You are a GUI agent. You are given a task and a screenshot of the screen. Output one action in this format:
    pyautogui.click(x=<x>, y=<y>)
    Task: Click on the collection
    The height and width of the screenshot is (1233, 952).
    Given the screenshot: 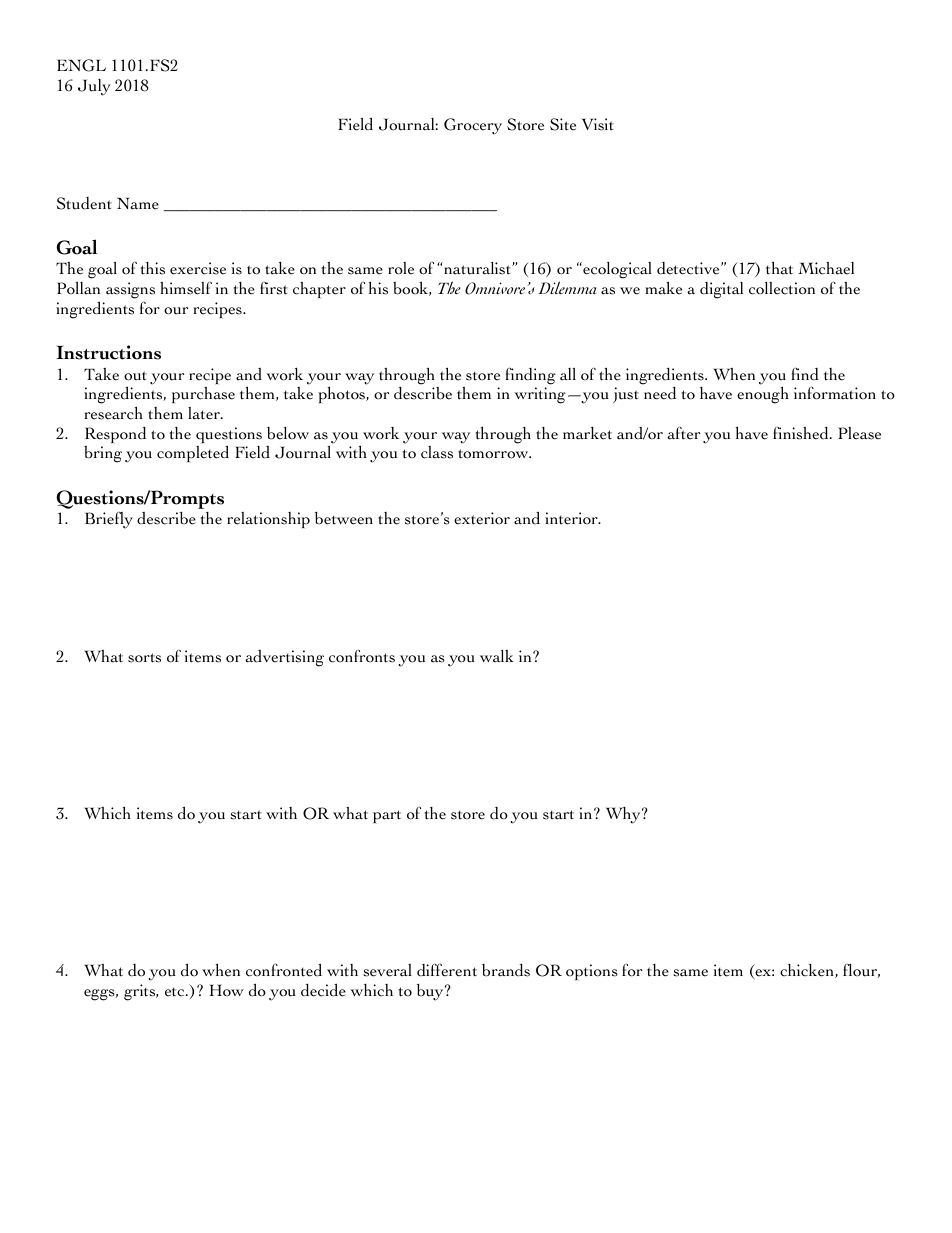 What is the action you would take?
    pyautogui.click(x=782, y=288)
